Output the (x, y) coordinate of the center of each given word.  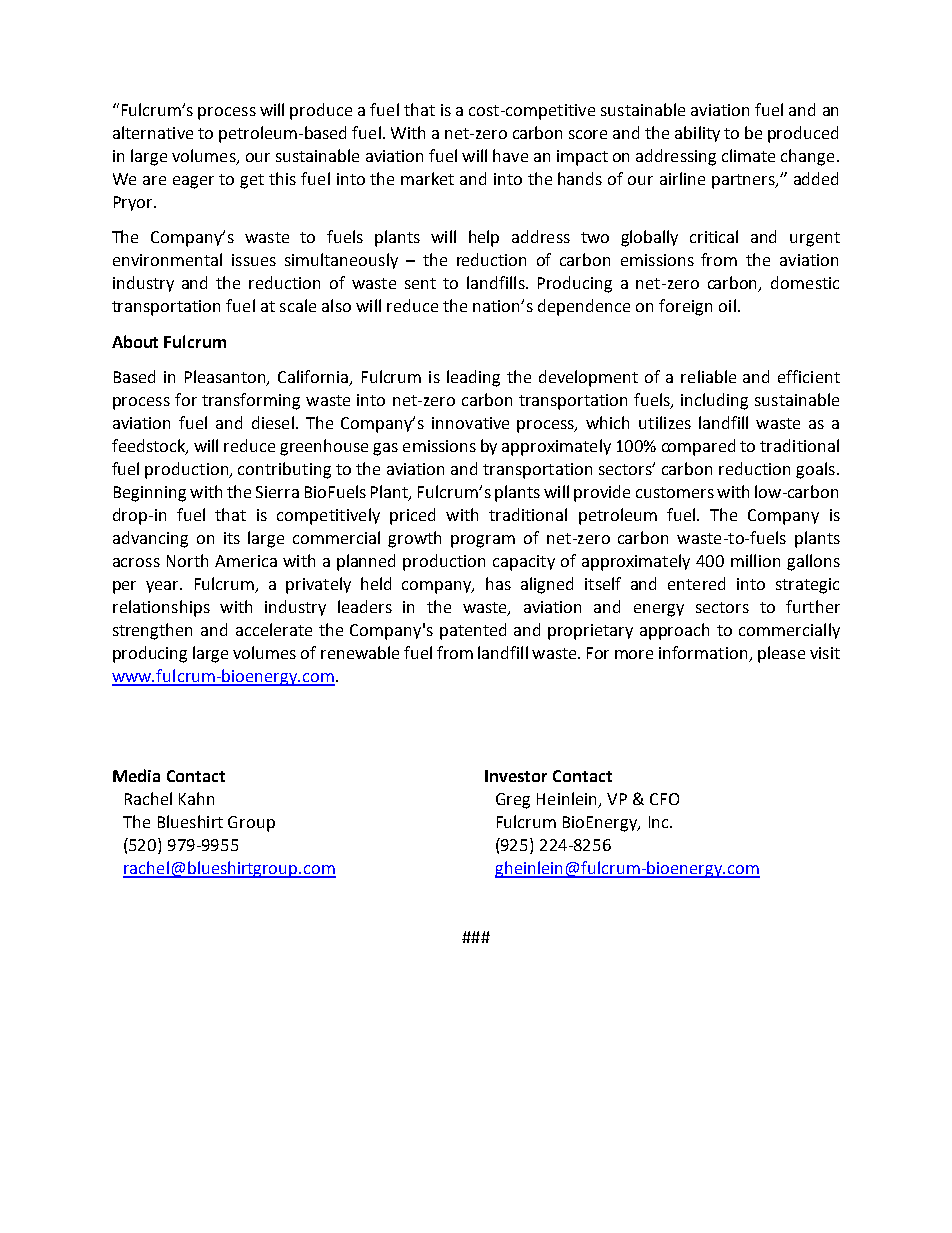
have (510, 155)
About (135, 341)
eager (193, 182)
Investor (516, 776)
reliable (708, 376)
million (755, 560)
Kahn (196, 798)
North (187, 560)
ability (697, 134)
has (498, 583)
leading (473, 378)
